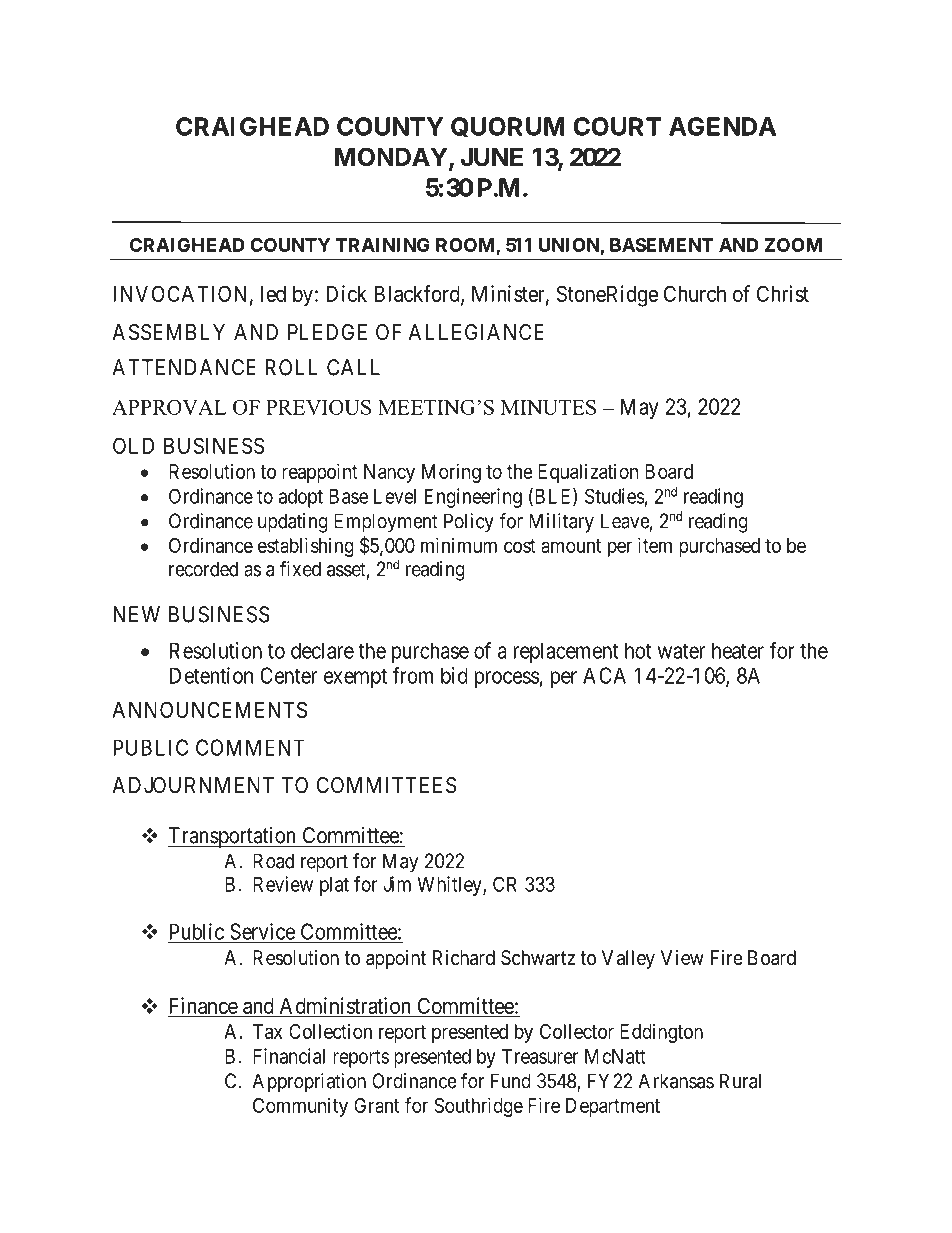 Image resolution: width=952 pixels, height=1233 pixels. I want to click on JUNE, so click(492, 157).
